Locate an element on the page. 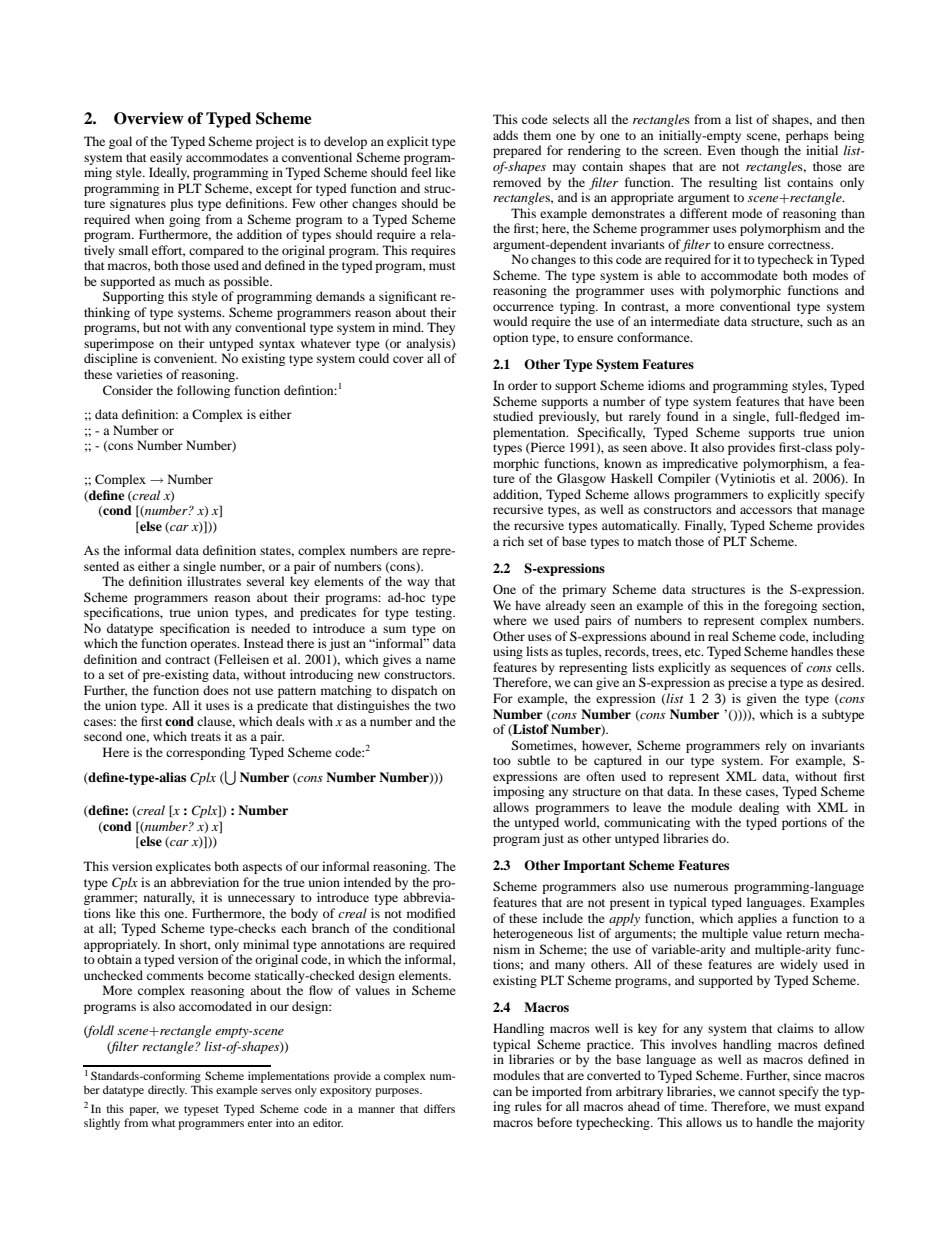 The height and width of the document is (1233, 952). following is located at coordinates (203, 391).
